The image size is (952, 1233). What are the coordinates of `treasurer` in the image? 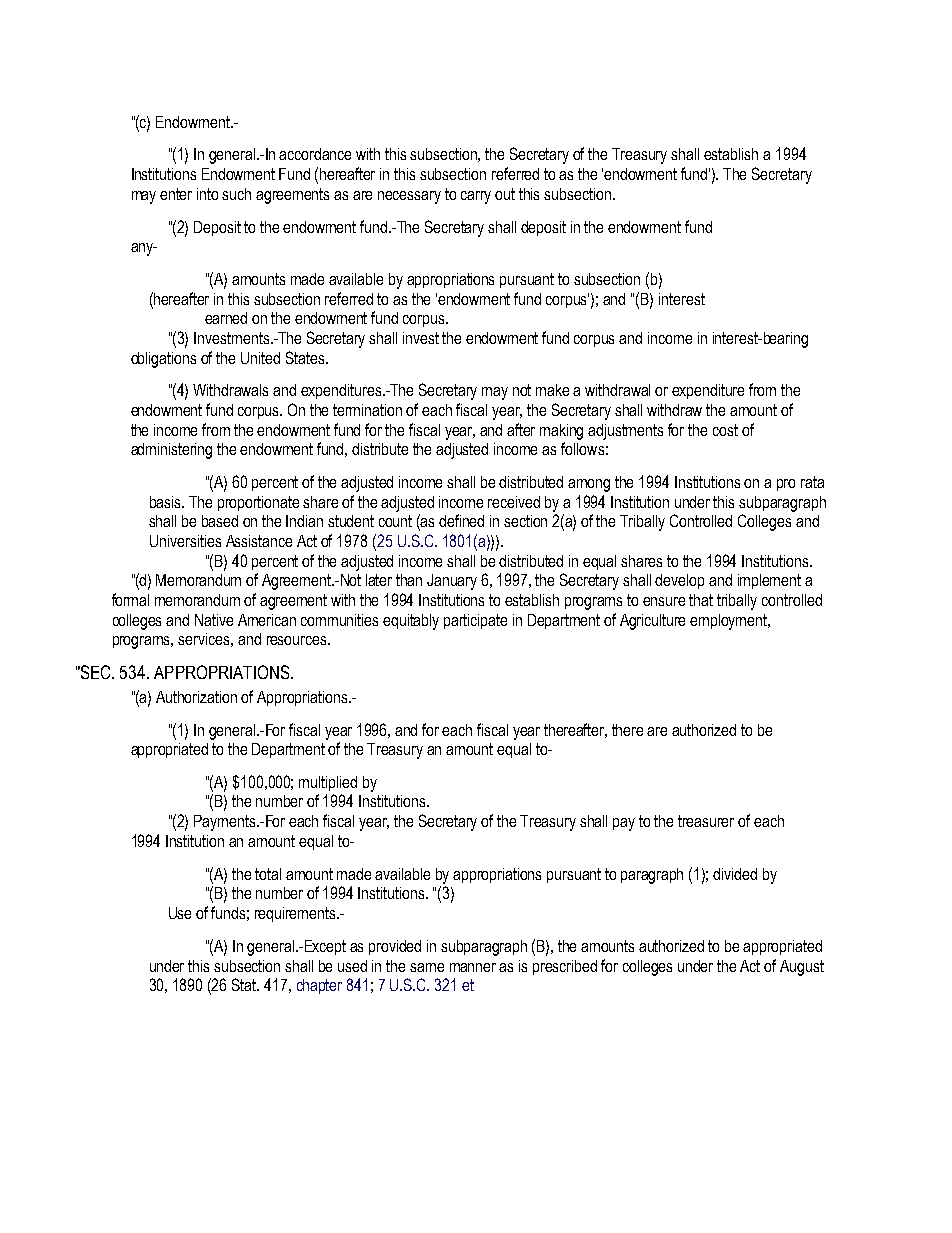 It's located at (706, 821).
